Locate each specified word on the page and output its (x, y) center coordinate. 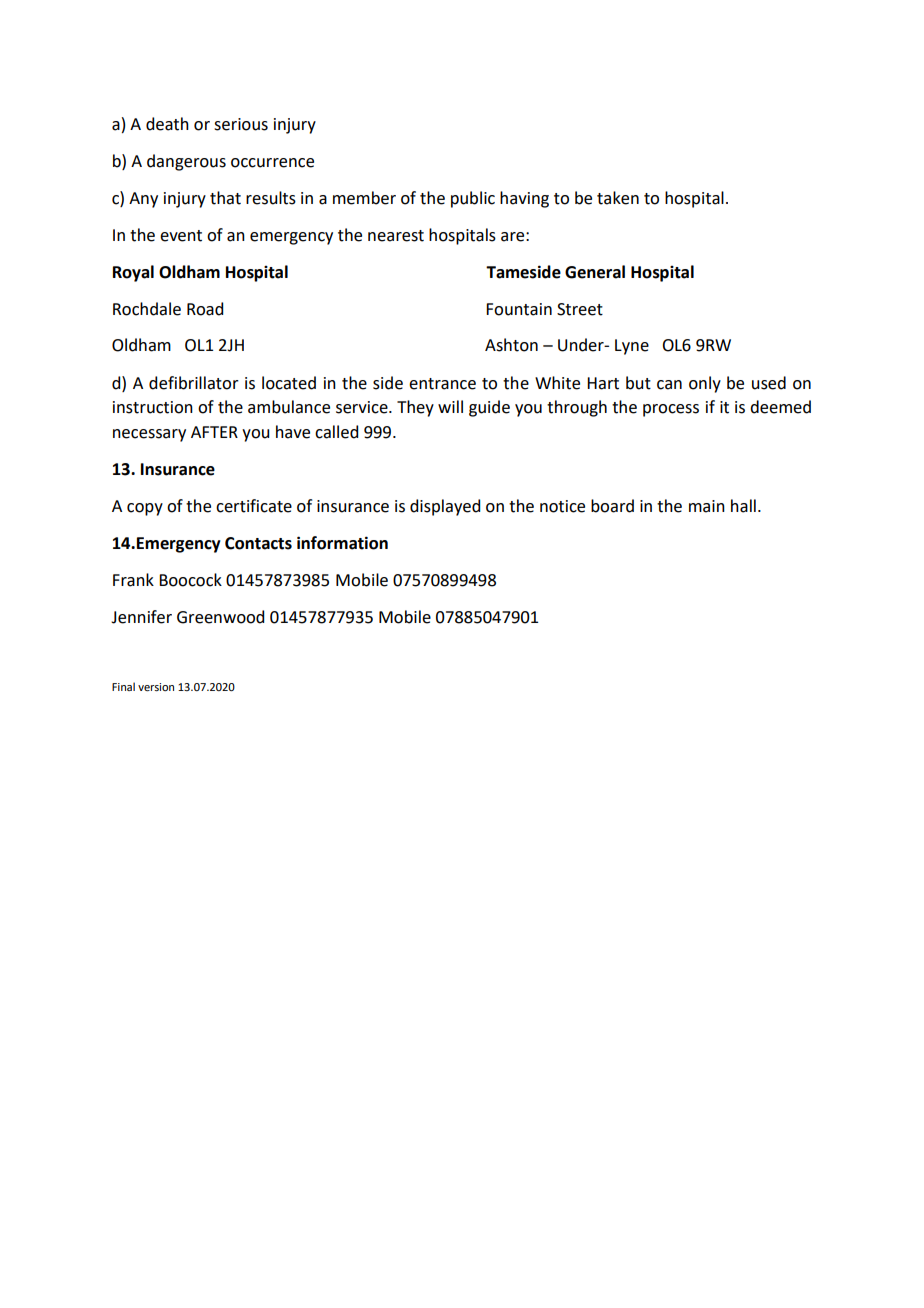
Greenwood (220, 617)
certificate (254, 506)
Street (580, 309)
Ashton (511, 345)
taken (618, 198)
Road (205, 309)
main (707, 506)
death (167, 124)
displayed (445, 507)
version (156, 687)
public (473, 199)
